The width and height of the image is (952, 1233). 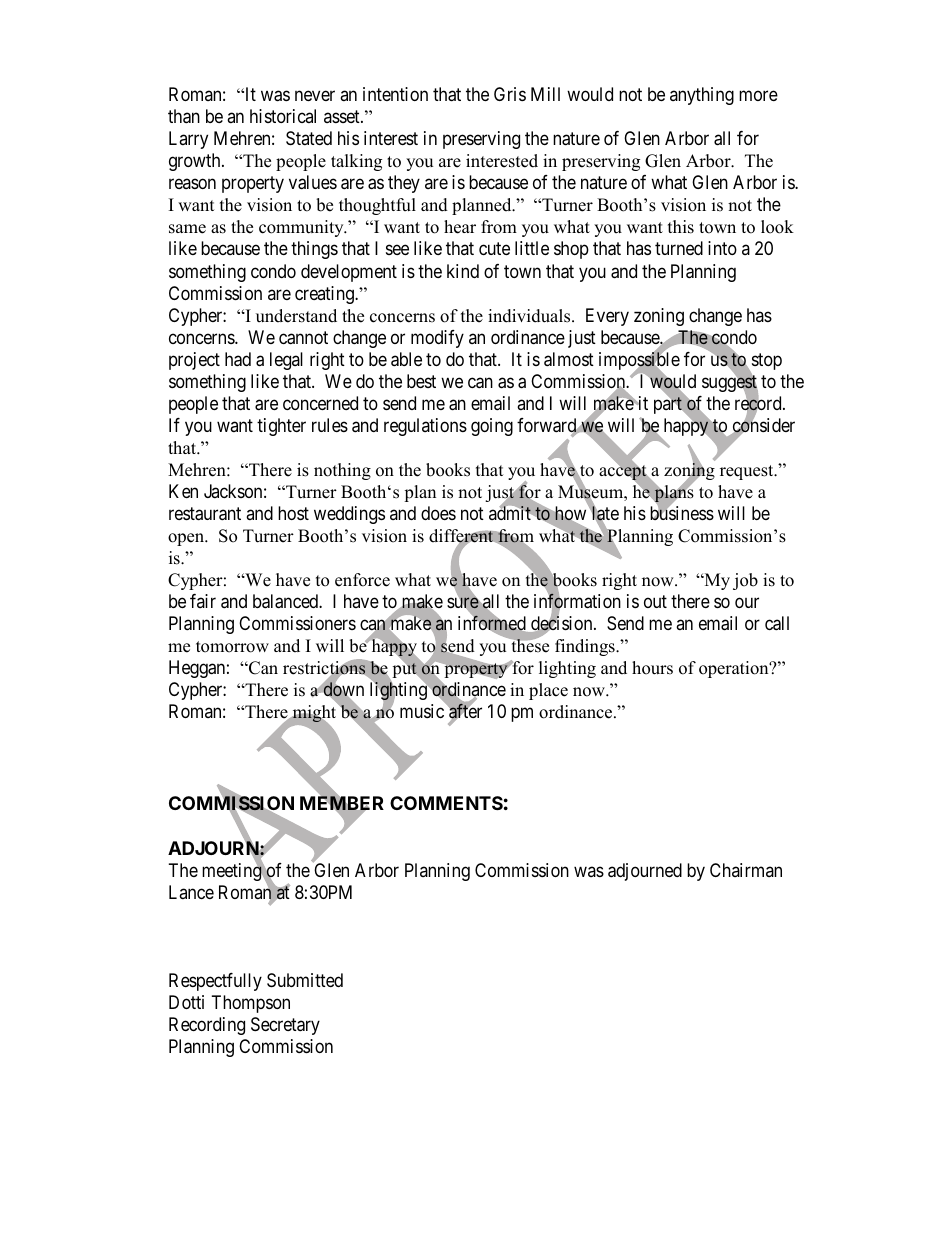 I want to click on does, so click(x=438, y=513).
